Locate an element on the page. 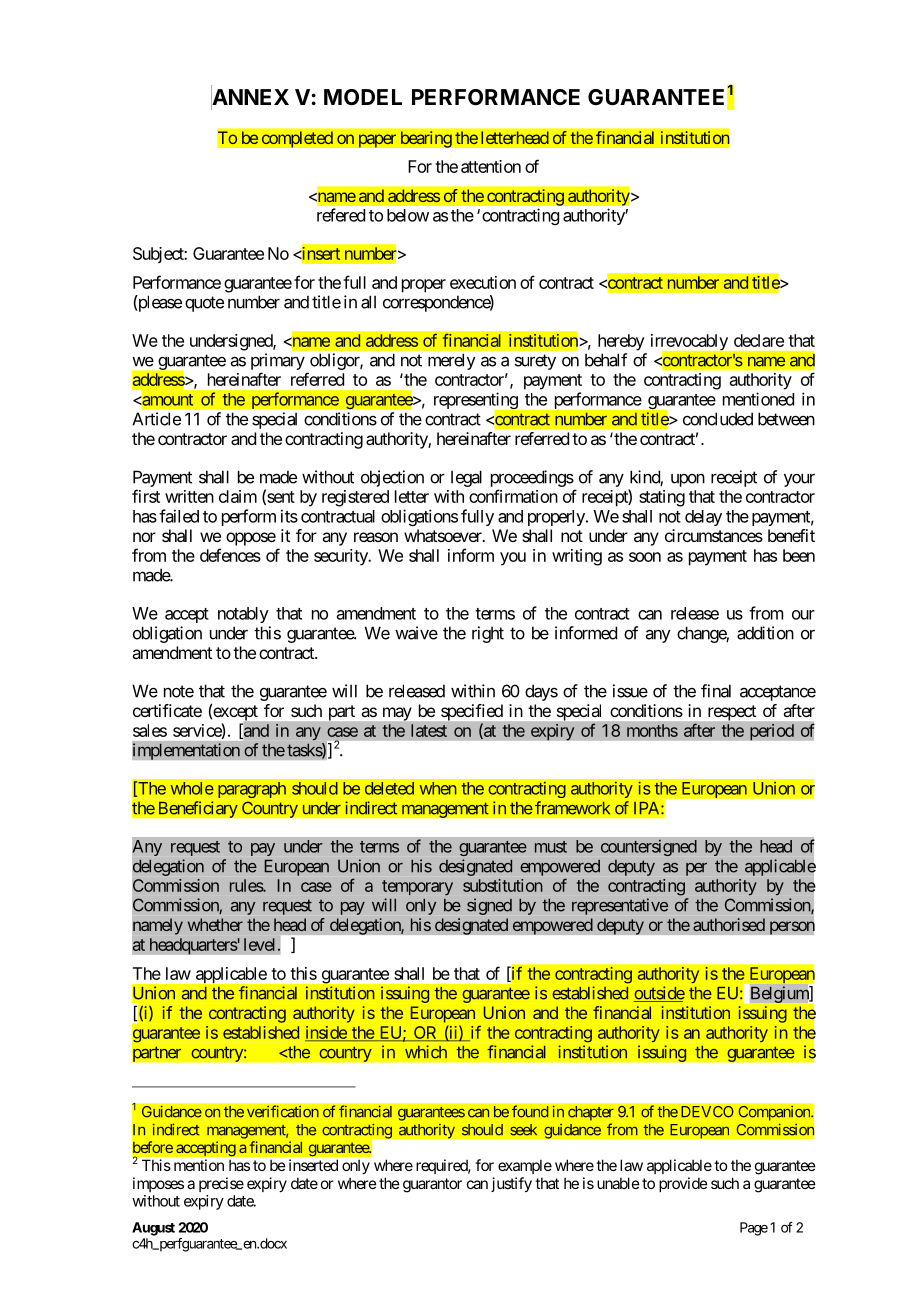 Image resolution: width=924 pixels, height=1308 pixels. authorised is located at coordinates (729, 924).
